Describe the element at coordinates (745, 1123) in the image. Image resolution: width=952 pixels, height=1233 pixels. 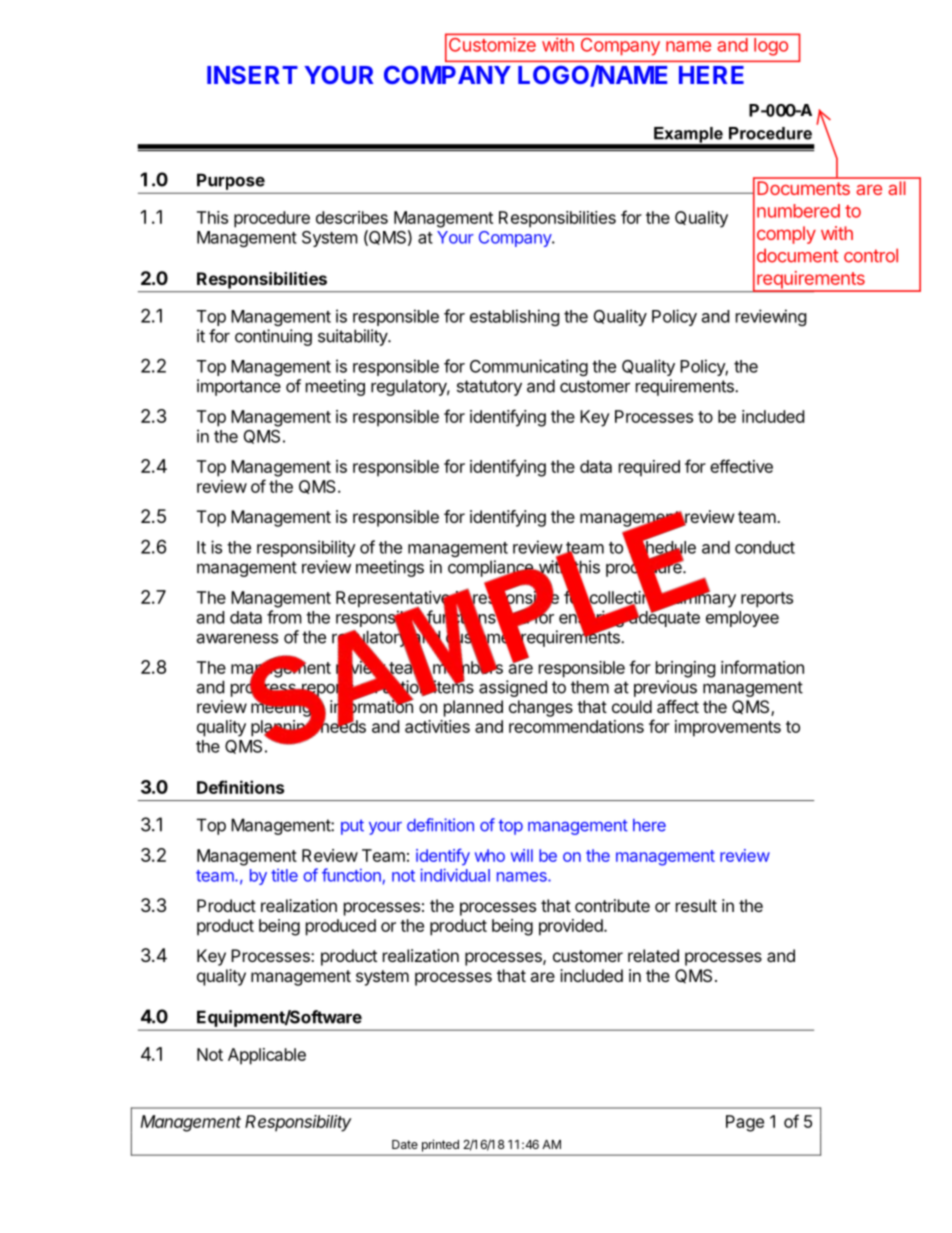
I see `Page` at that location.
